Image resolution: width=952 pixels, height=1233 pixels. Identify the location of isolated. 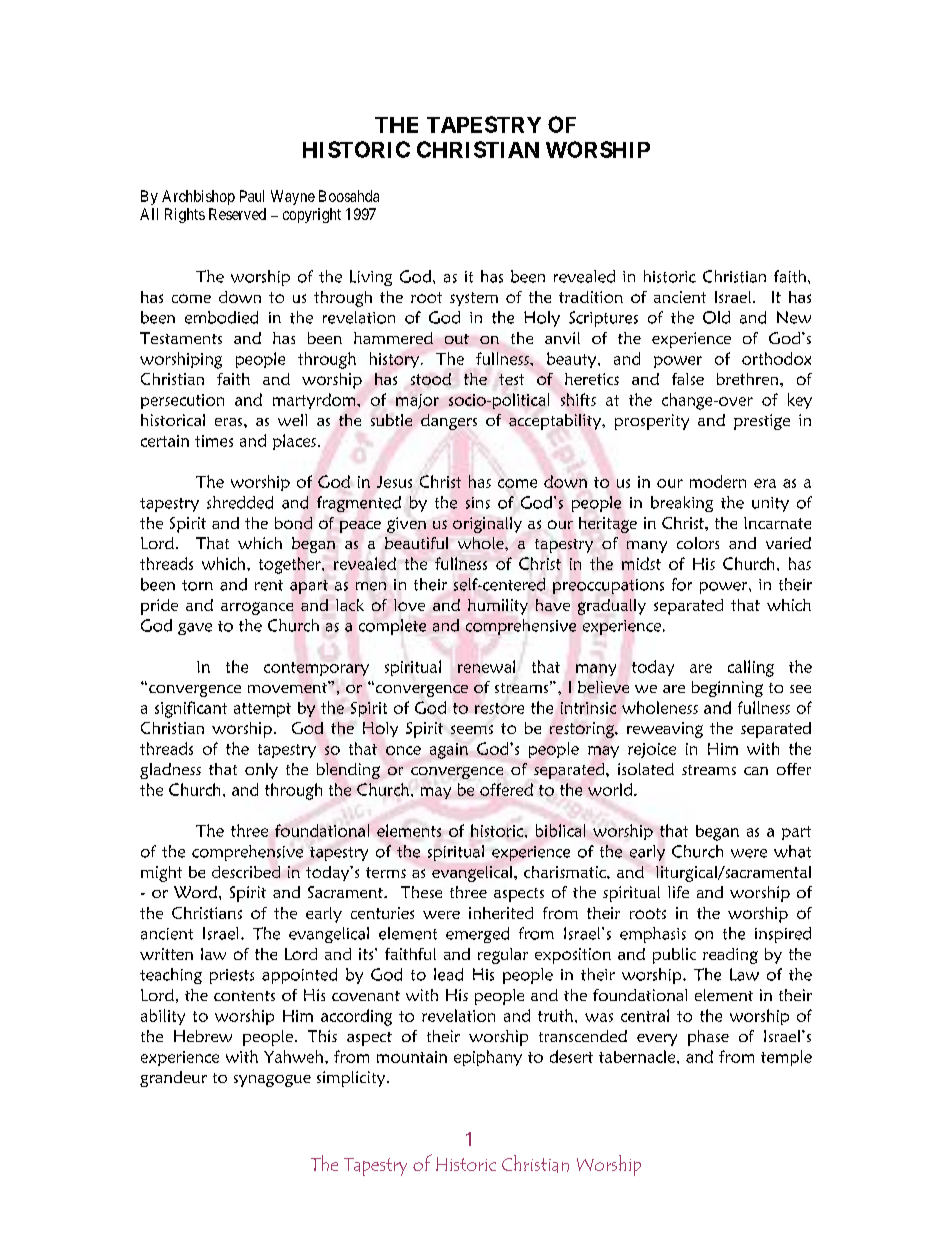
(646, 769).
